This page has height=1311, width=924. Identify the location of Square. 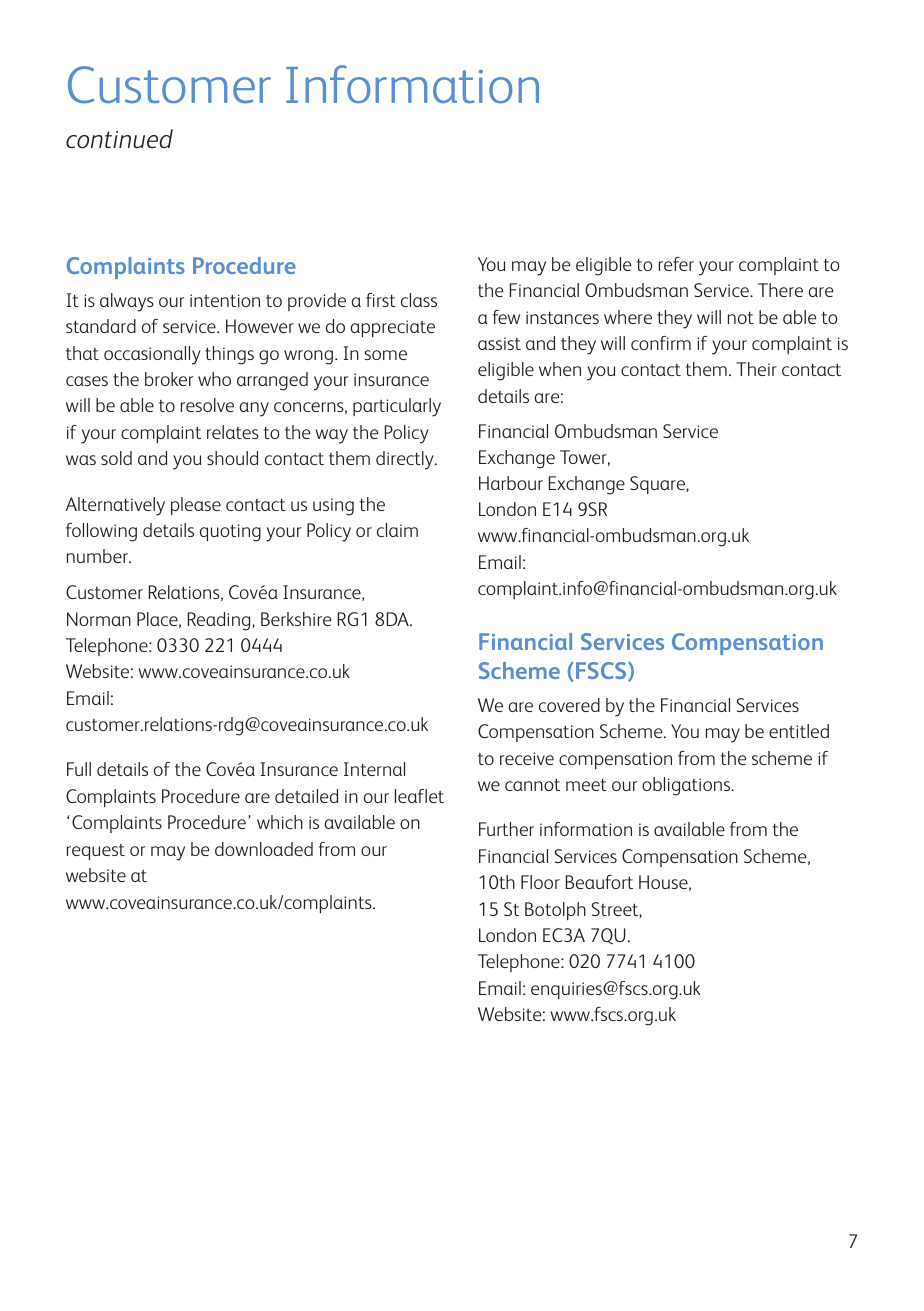
(658, 485).
